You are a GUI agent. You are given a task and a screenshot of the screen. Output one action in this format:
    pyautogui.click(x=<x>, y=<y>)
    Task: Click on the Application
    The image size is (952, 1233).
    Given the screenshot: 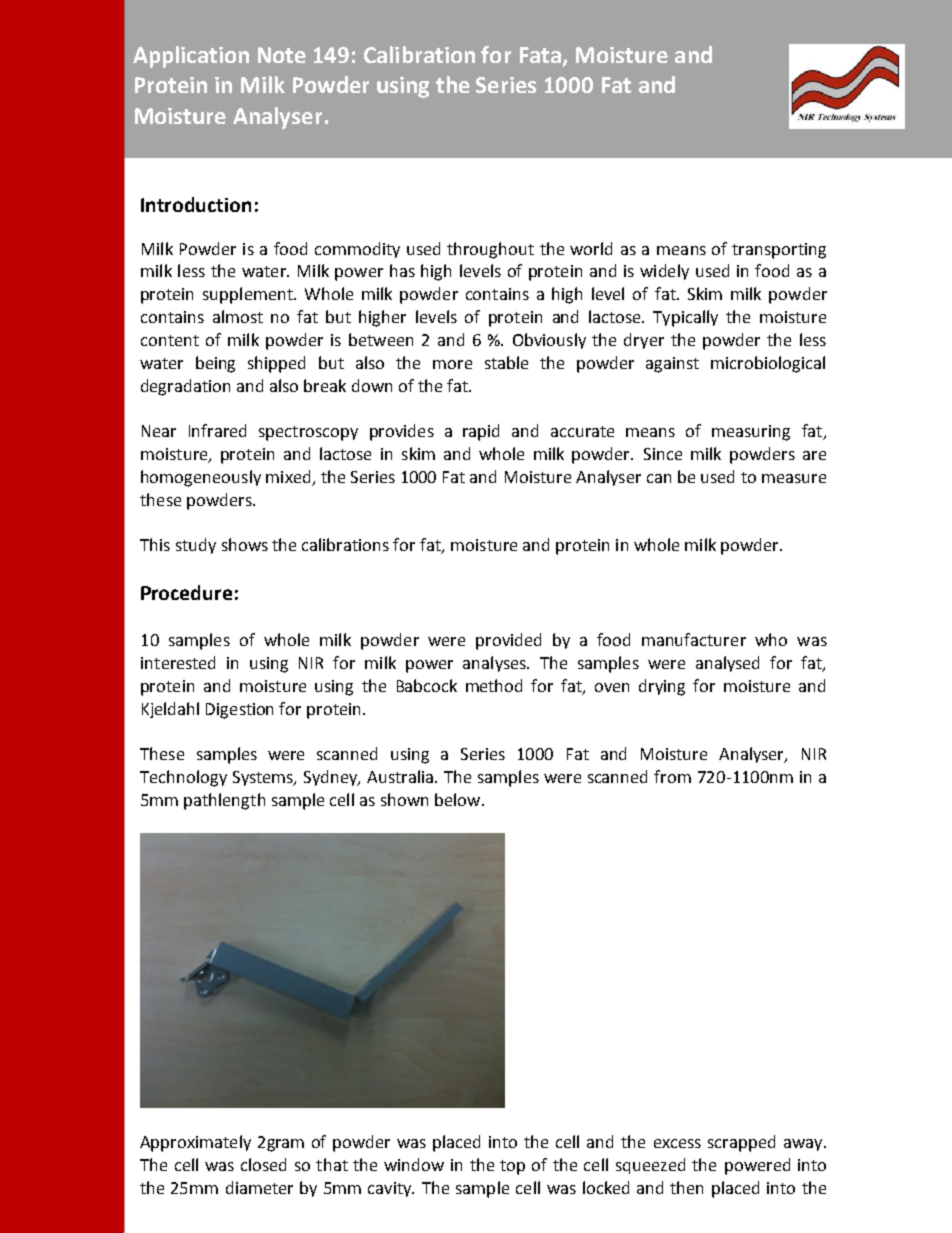 What is the action you would take?
    pyautogui.click(x=191, y=57)
